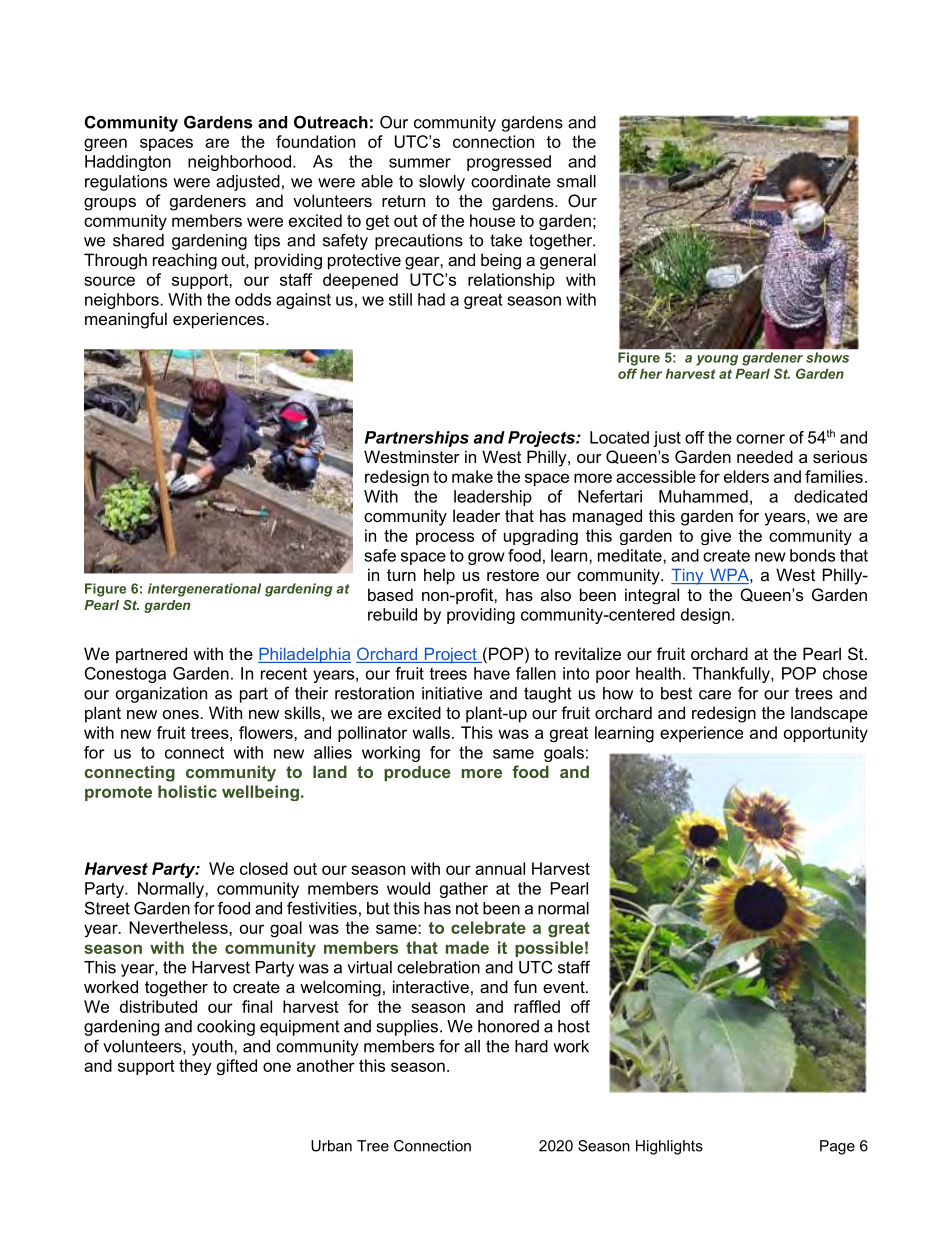 The image size is (952, 1233). Describe the element at coordinates (508, 1026) in the image. I see `honored` at that location.
